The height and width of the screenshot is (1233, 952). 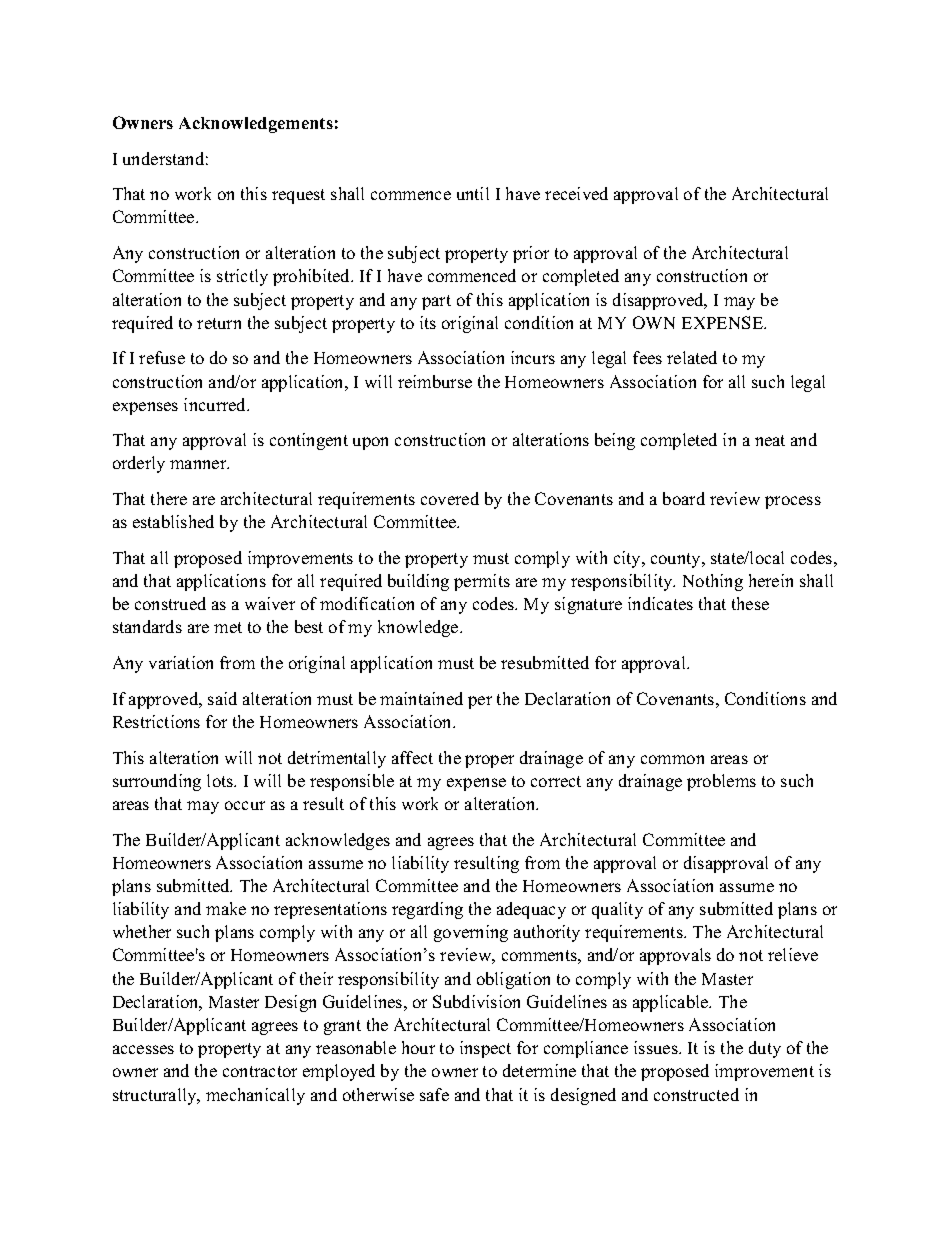 I want to click on these, so click(x=750, y=603).
